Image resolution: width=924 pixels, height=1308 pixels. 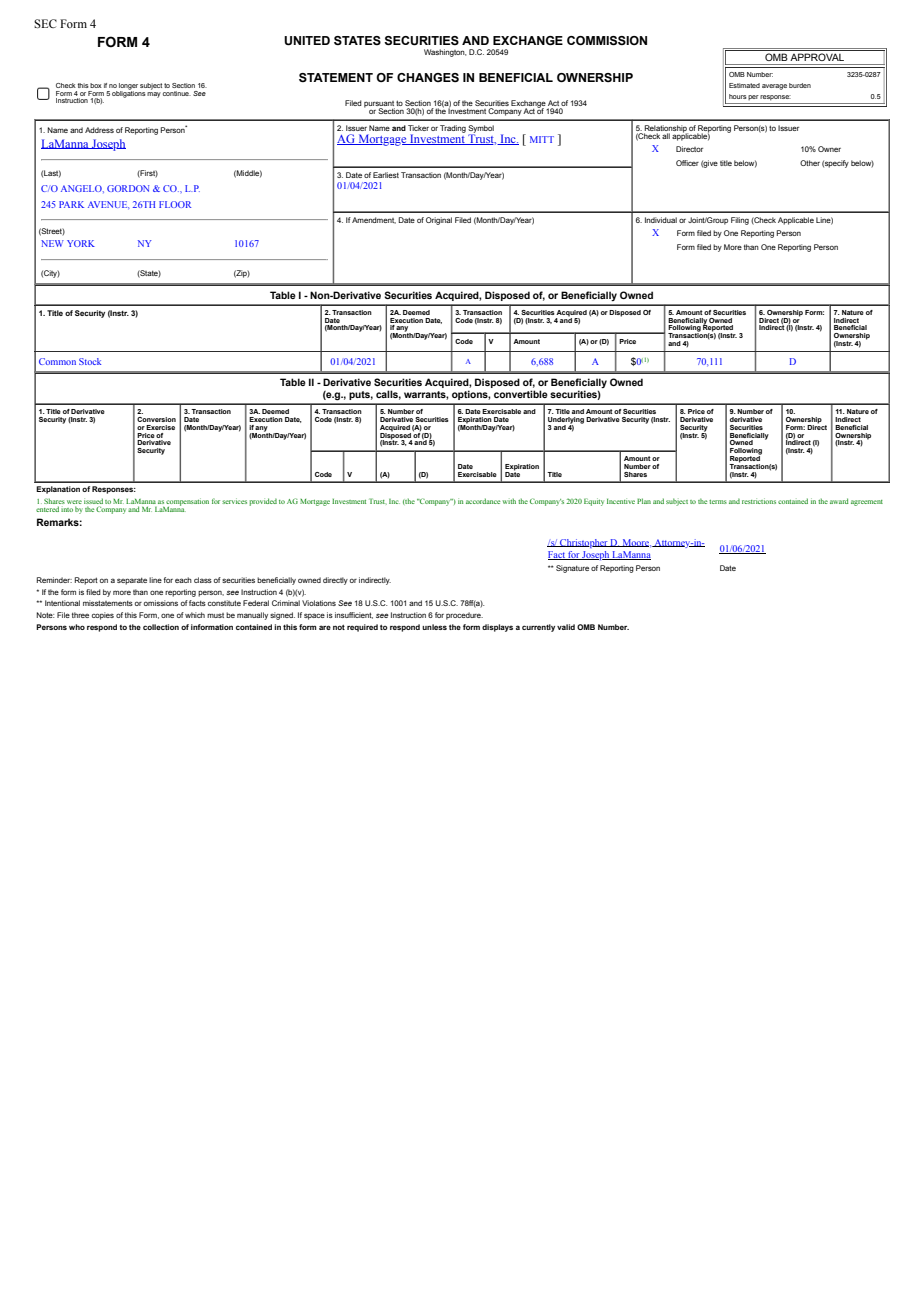 What do you see at coordinates (566, 627) in the document?
I see `valid` at bounding box center [566, 627].
